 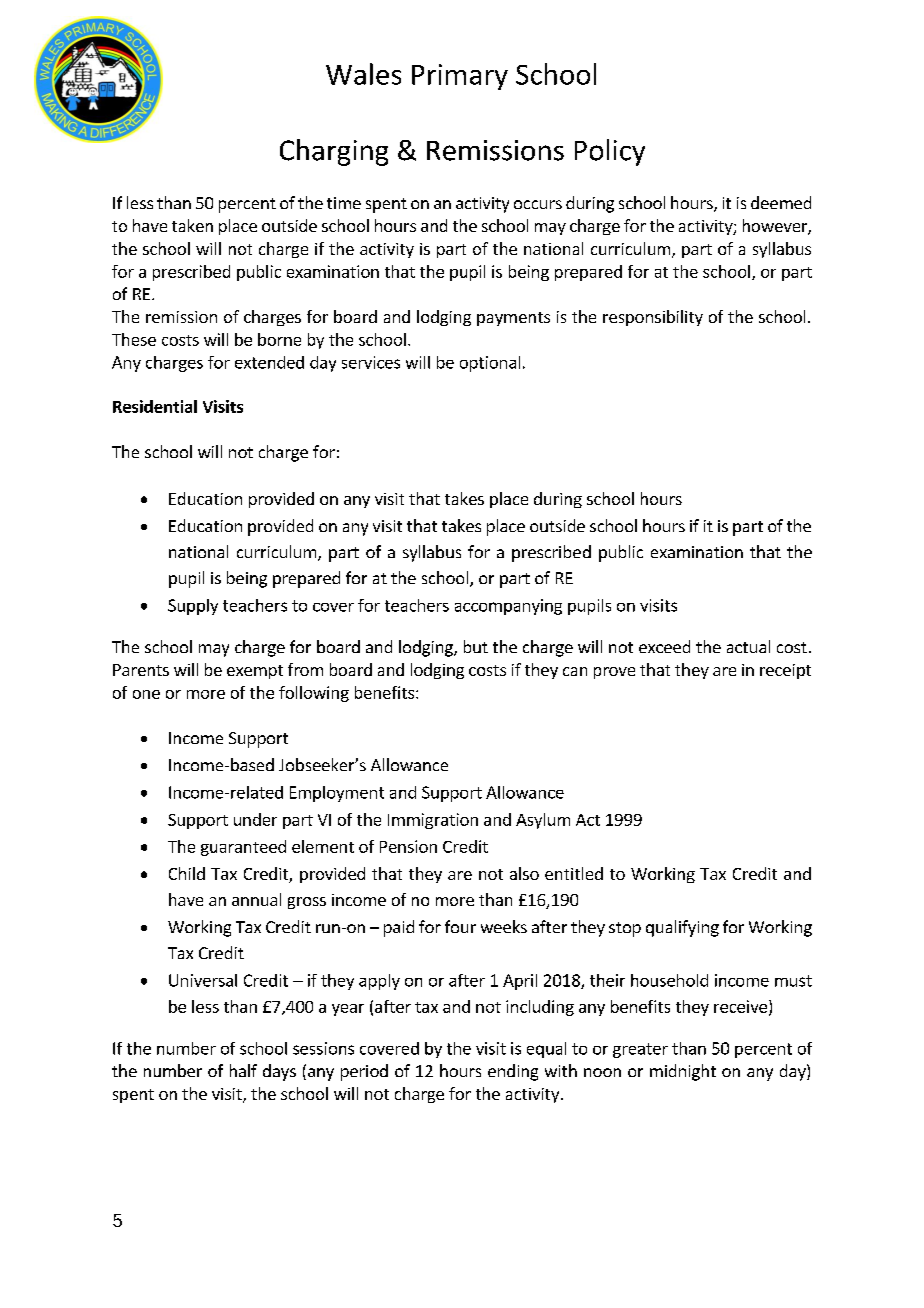 What do you see at coordinates (460, 77) in the page?
I see `Primary` at bounding box center [460, 77].
